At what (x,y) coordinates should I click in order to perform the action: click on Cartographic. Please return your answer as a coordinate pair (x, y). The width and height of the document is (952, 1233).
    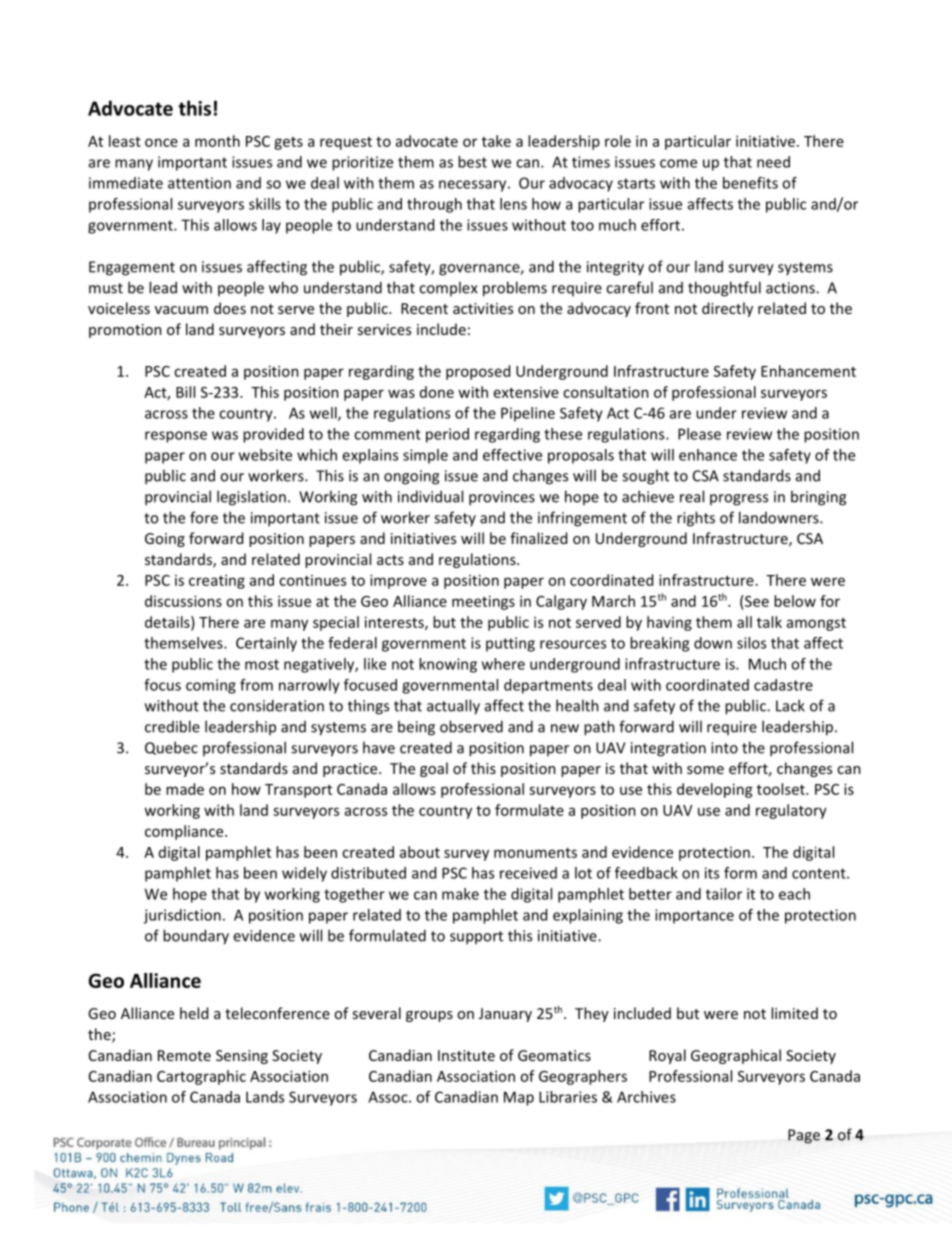
    Looking at the image, I should click on (201, 1077).
